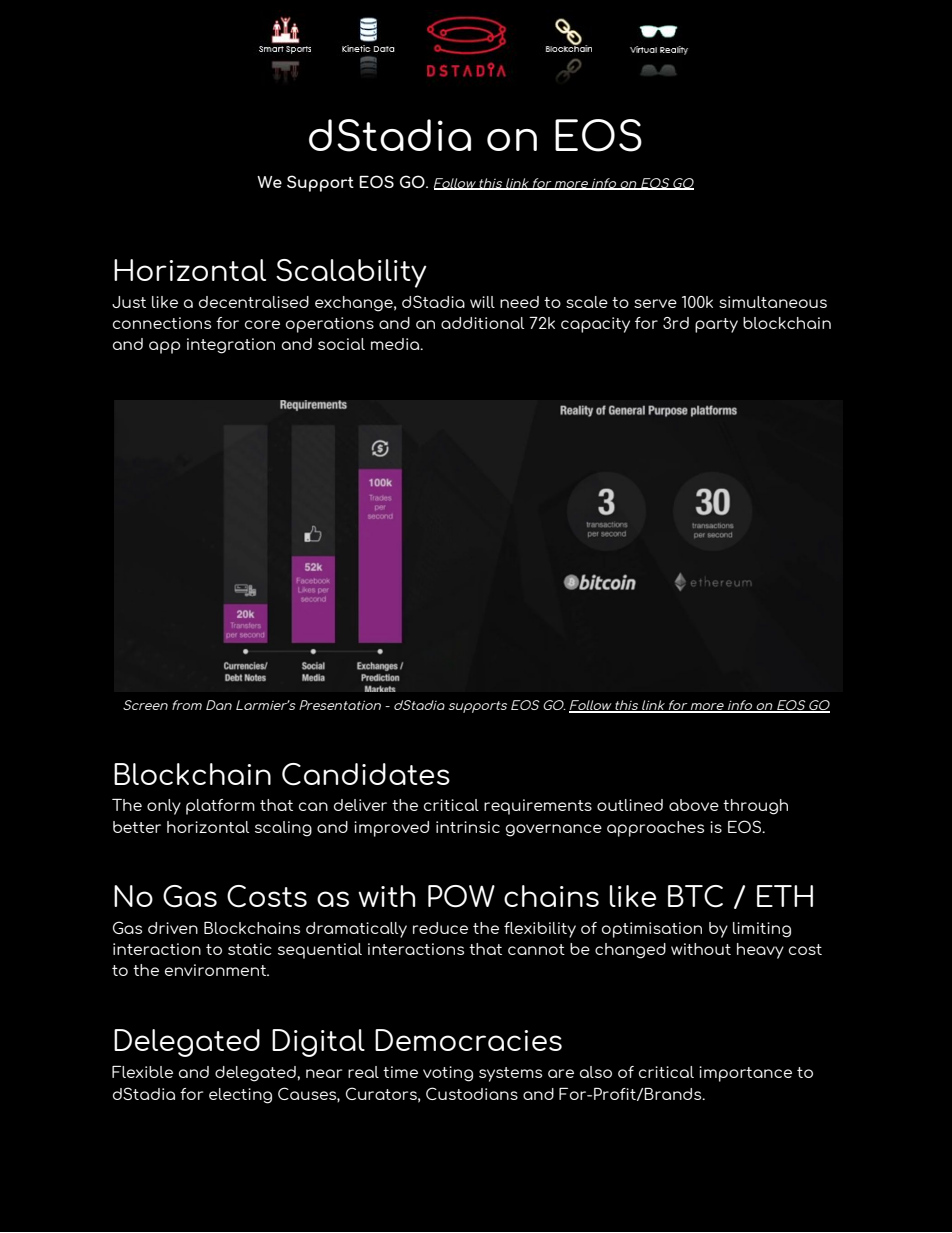 The image size is (952, 1233). What do you see at coordinates (366, 774) in the screenshot?
I see `Candidates` at bounding box center [366, 774].
